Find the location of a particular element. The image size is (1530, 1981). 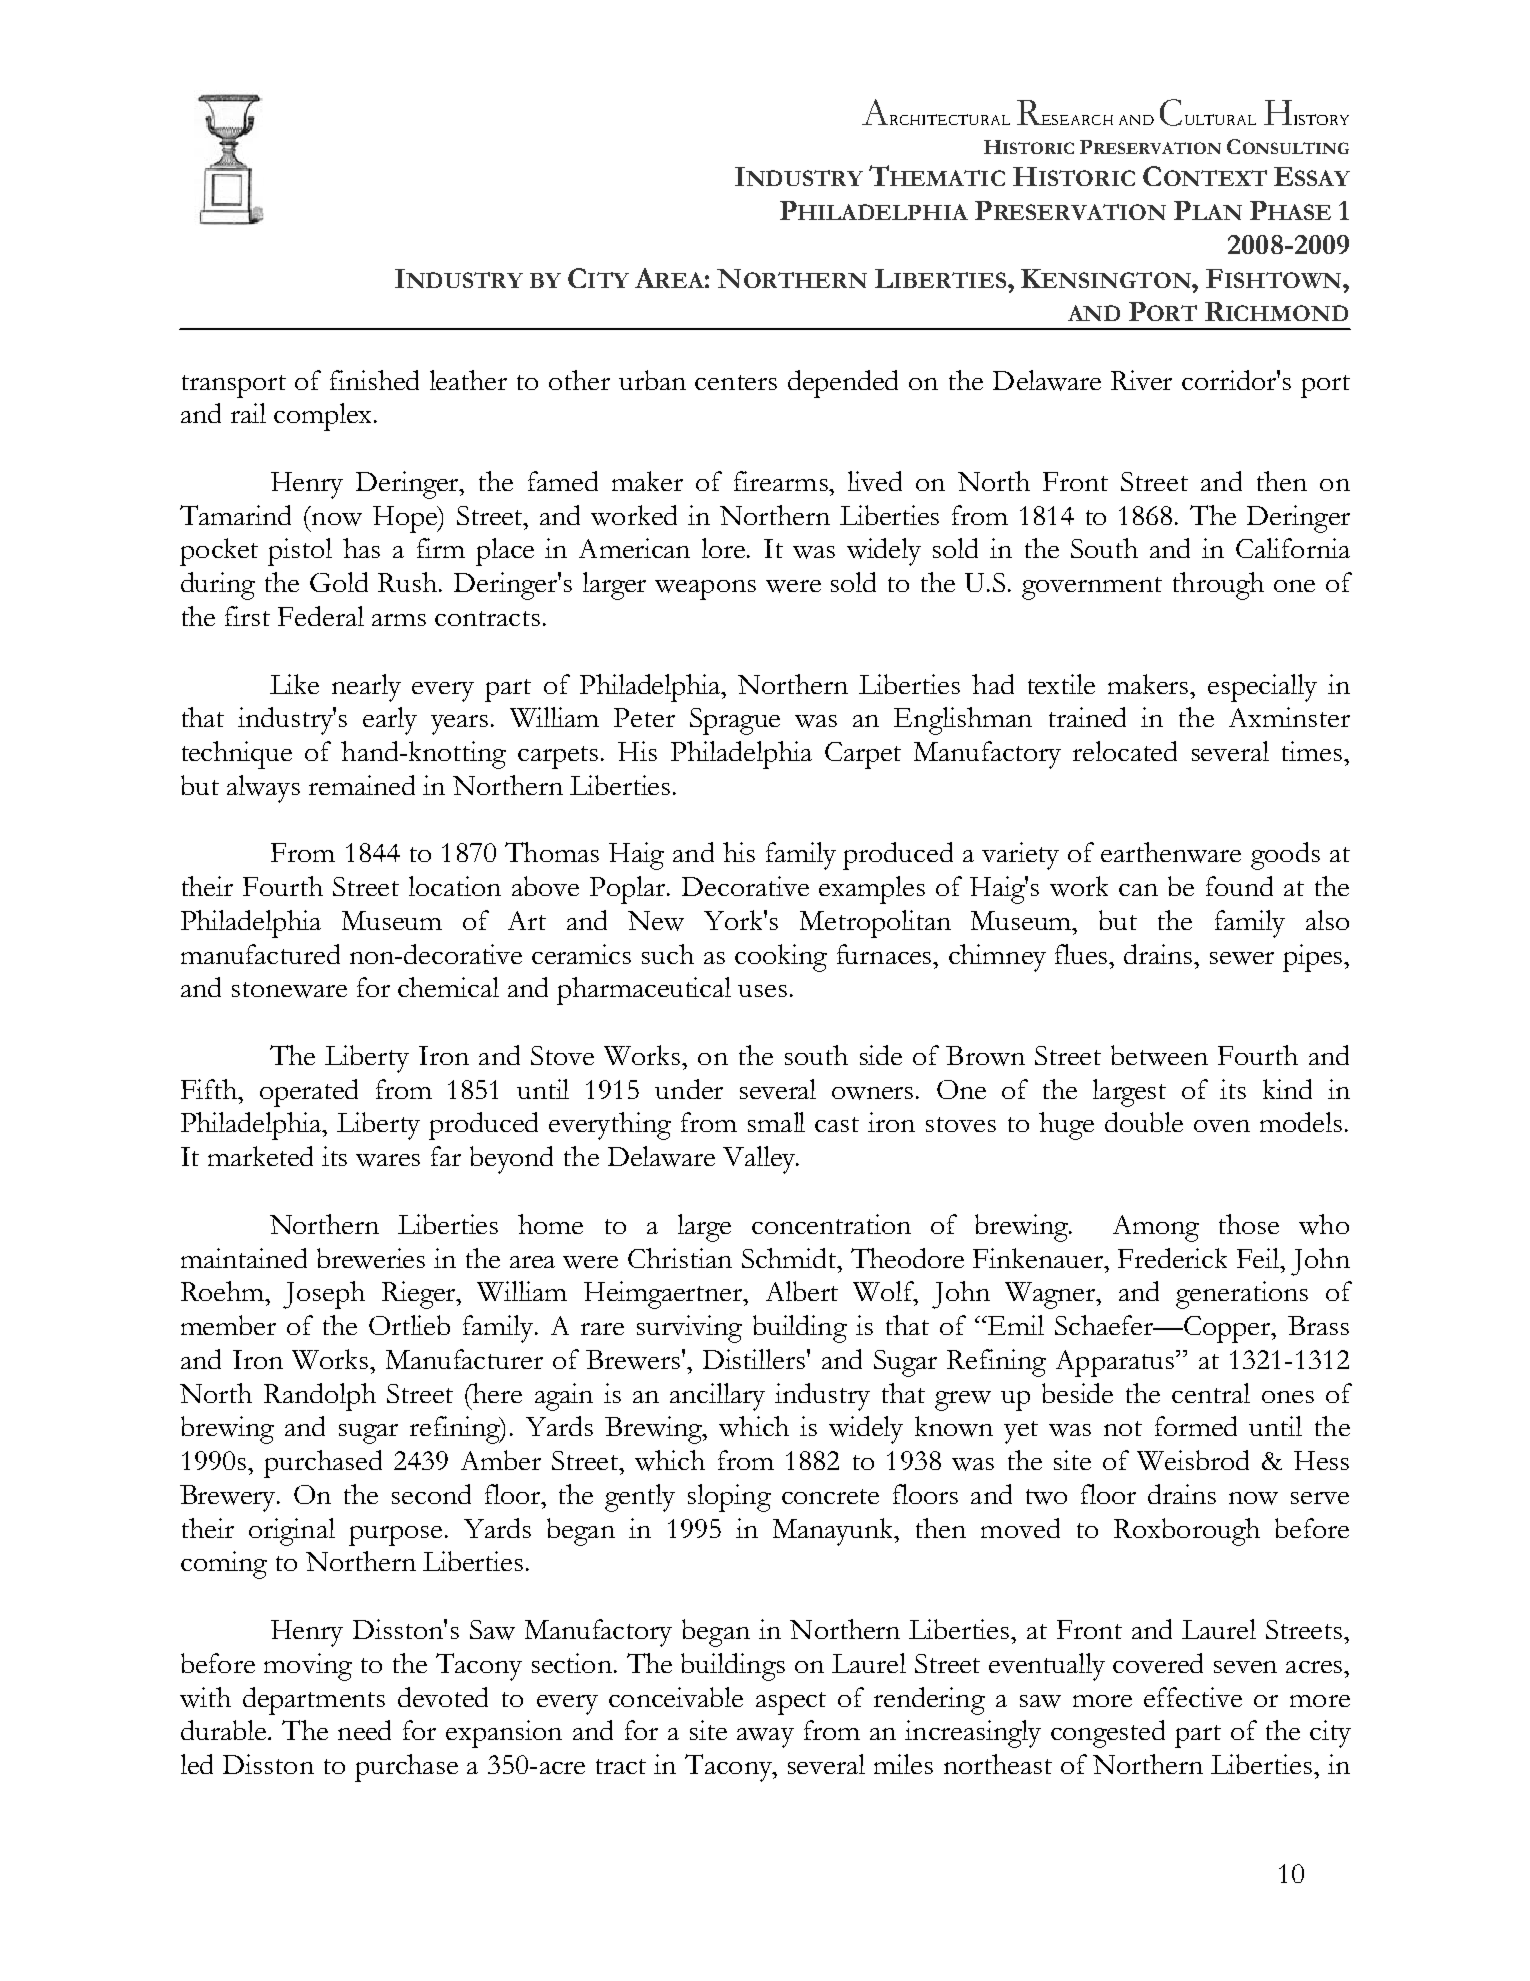

complex is located at coordinates (324, 417).
